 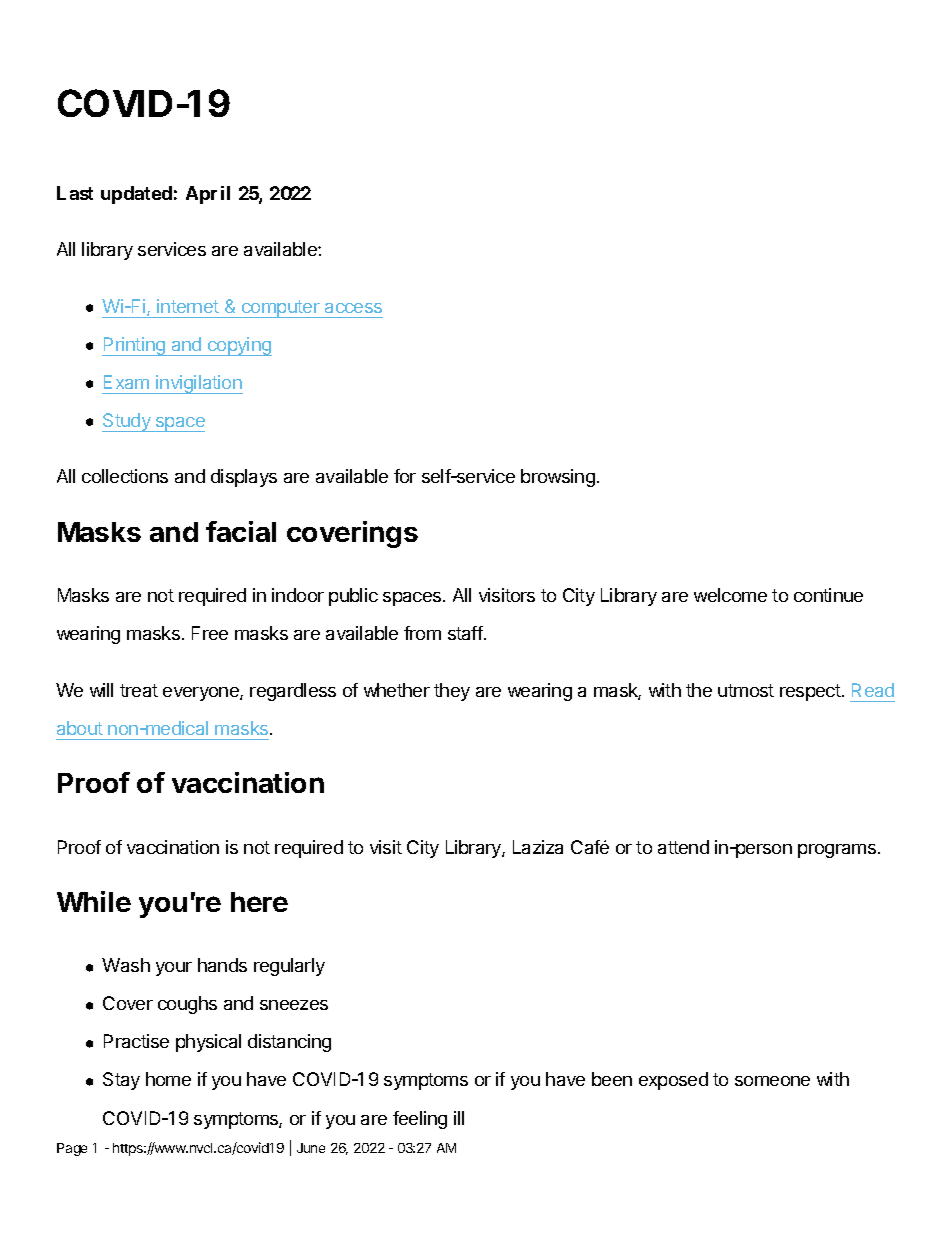 What do you see at coordinates (353, 308) in the page?
I see `access` at bounding box center [353, 308].
